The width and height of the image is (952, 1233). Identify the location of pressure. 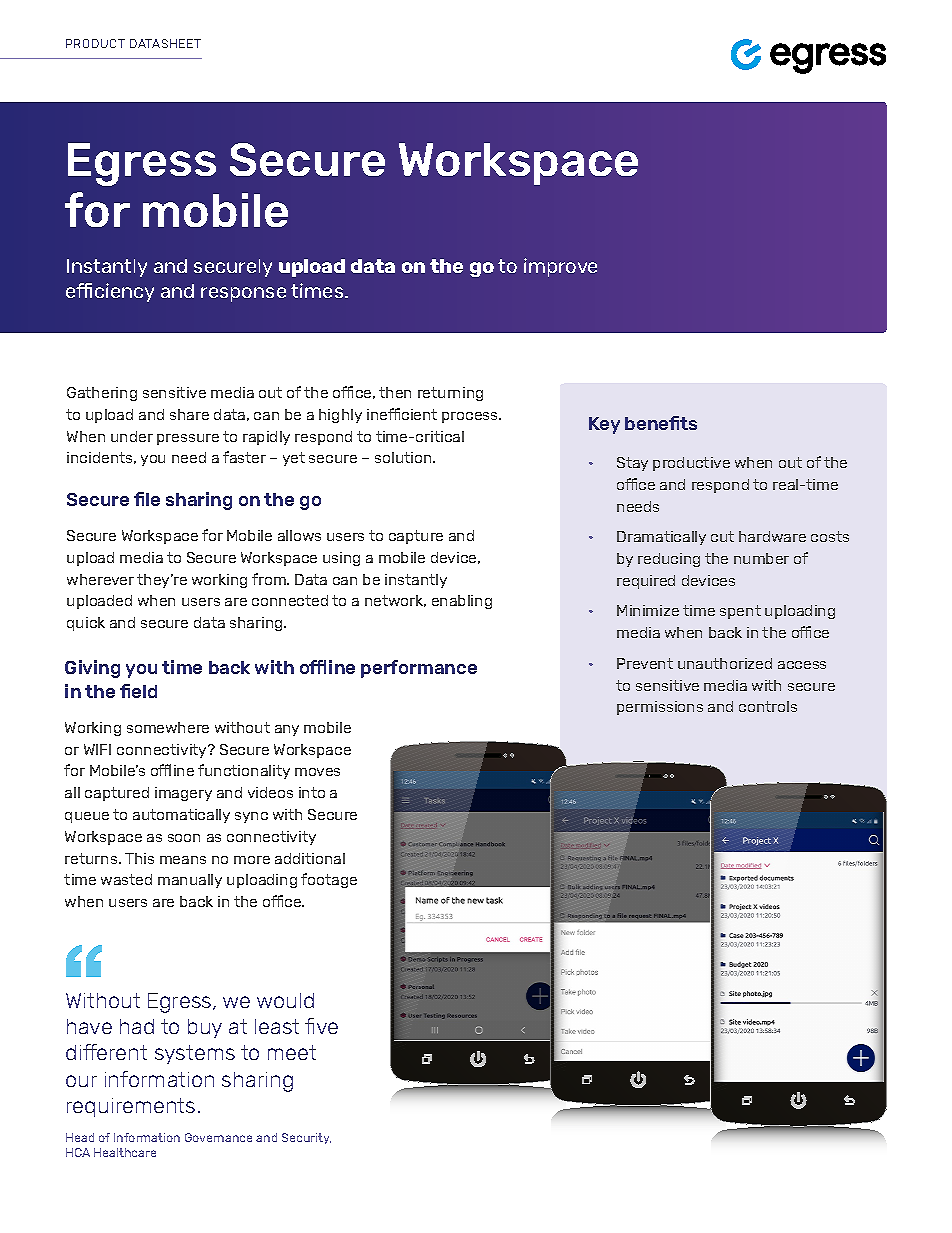
(188, 439).
